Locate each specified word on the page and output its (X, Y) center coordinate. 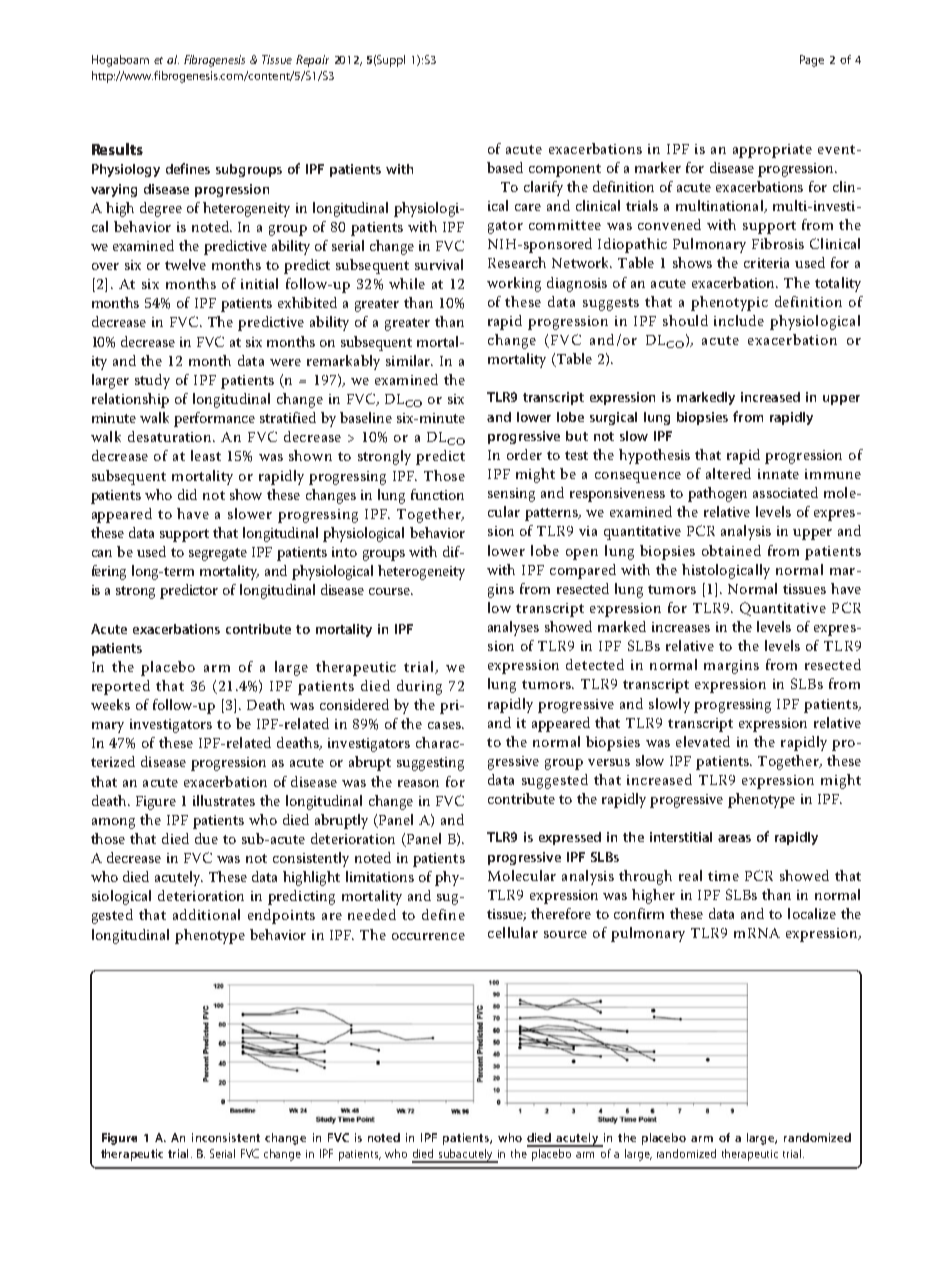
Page (812, 61)
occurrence (428, 936)
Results (117, 149)
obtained (731, 550)
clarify (543, 188)
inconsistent (226, 1137)
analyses (513, 628)
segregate (218, 554)
